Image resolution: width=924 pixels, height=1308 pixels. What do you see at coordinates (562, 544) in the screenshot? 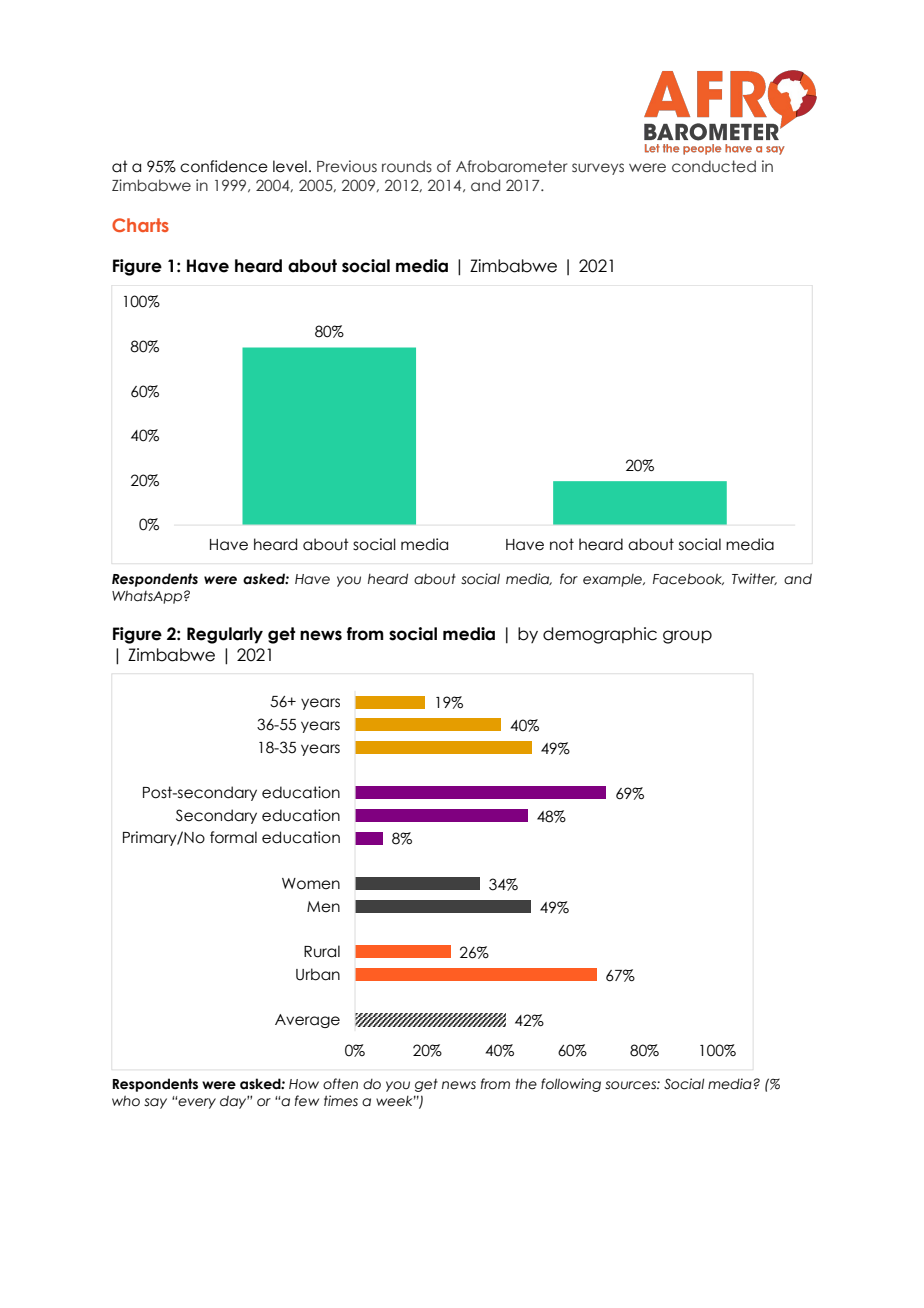
I see `not` at bounding box center [562, 544].
